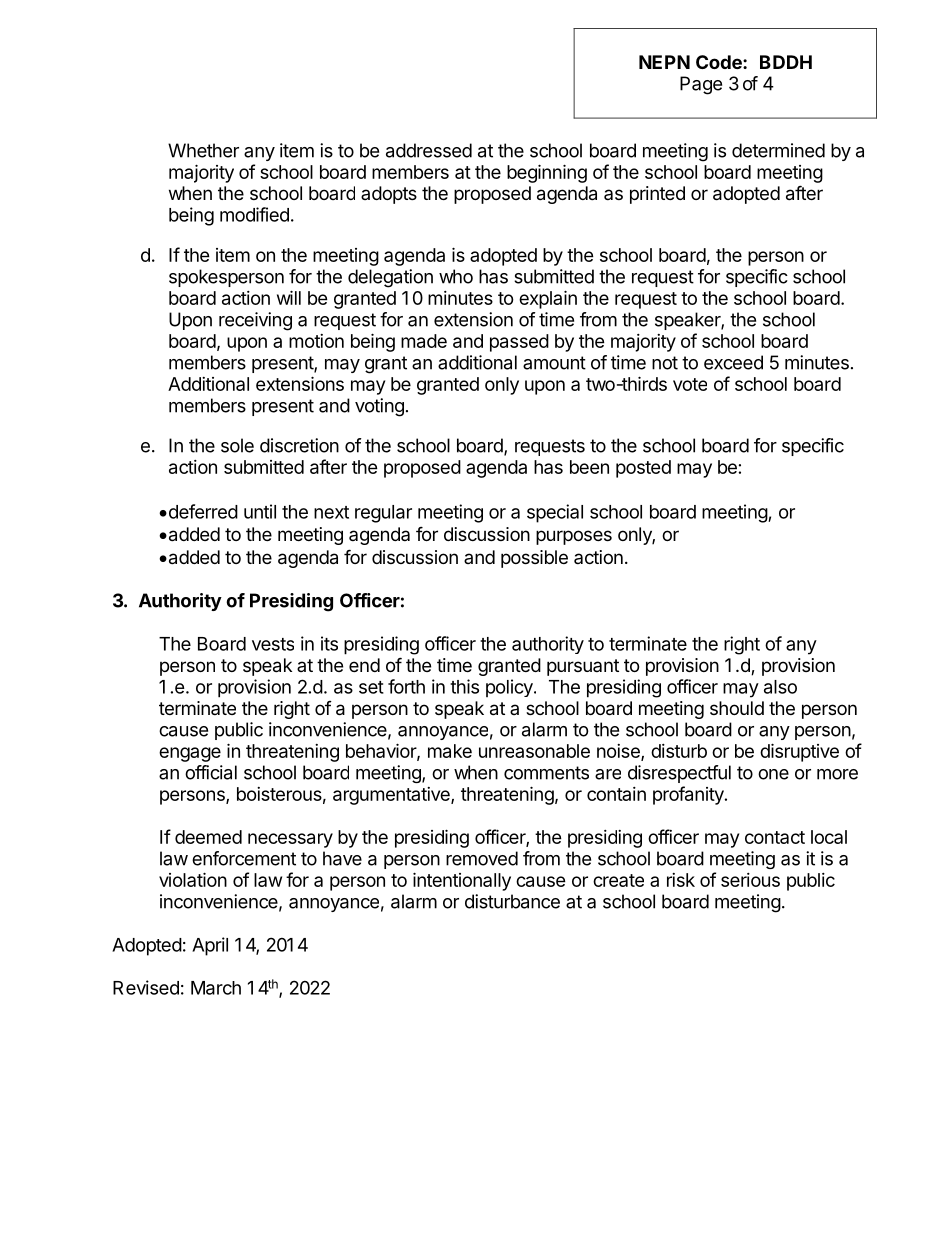 This screenshot has width=952, height=1233. I want to click on engage, so click(190, 754).
